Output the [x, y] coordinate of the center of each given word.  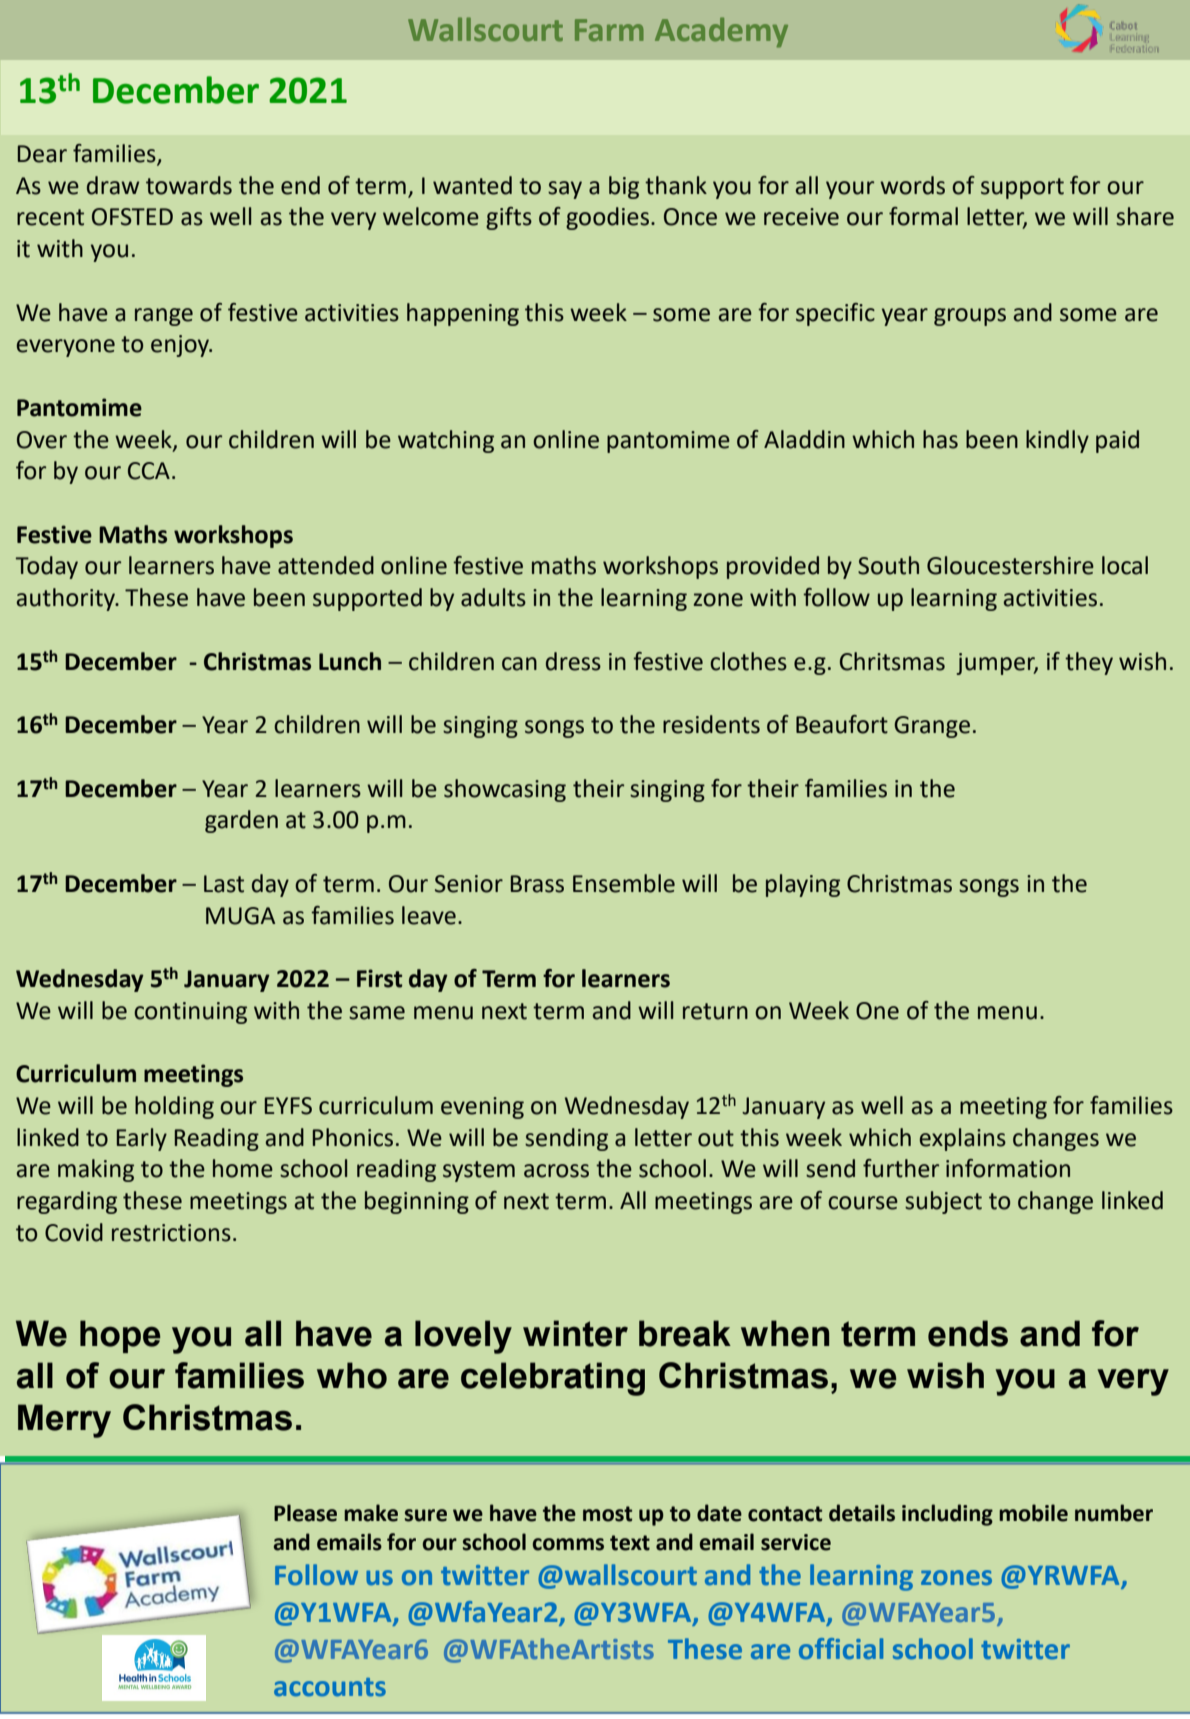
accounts [330, 1687]
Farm [609, 30]
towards [189, 185]
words [912, 185]
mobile [1033, 1513]
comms [568, 1544]
